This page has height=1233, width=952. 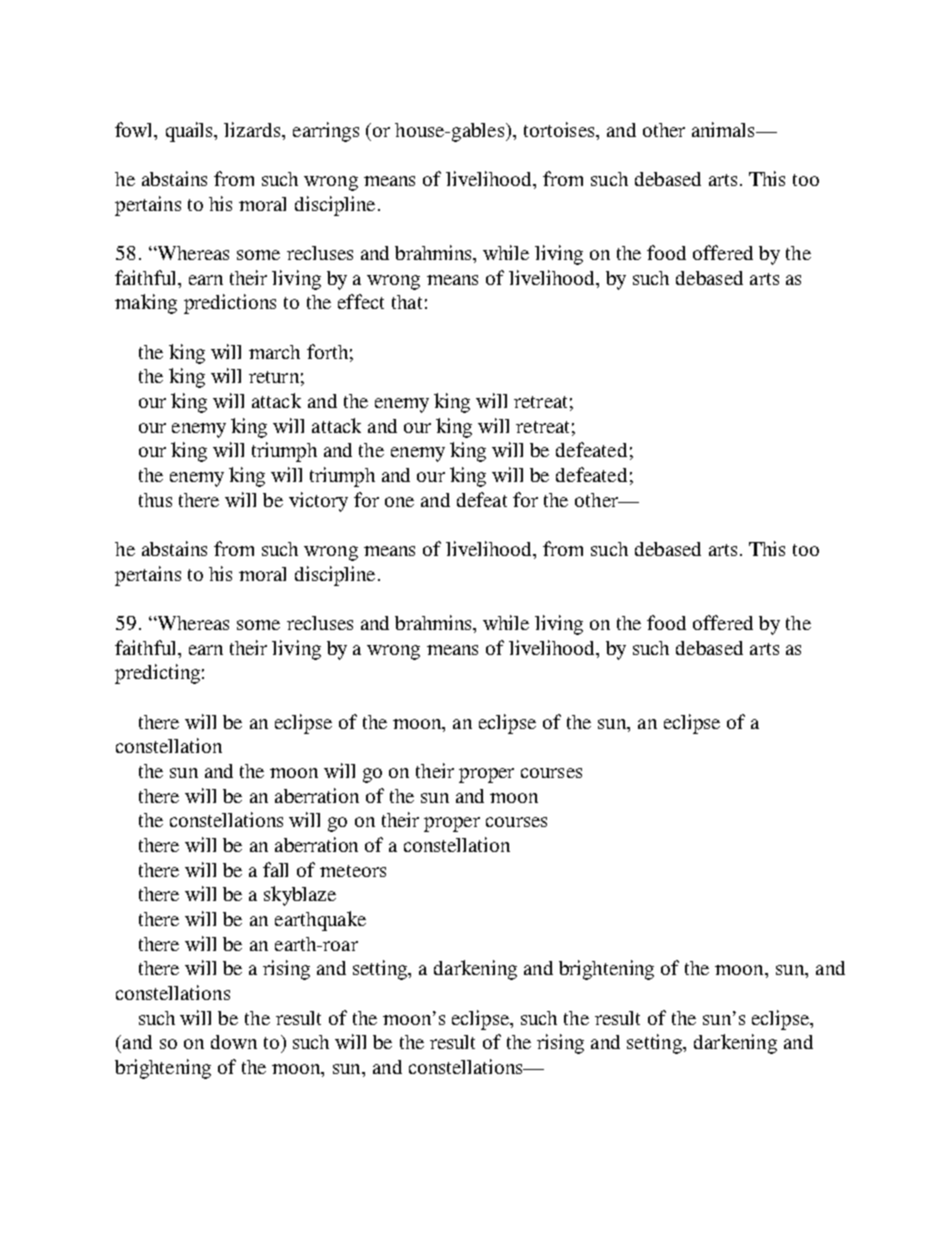 I want to click on animals, so click(x=724, y=129).
